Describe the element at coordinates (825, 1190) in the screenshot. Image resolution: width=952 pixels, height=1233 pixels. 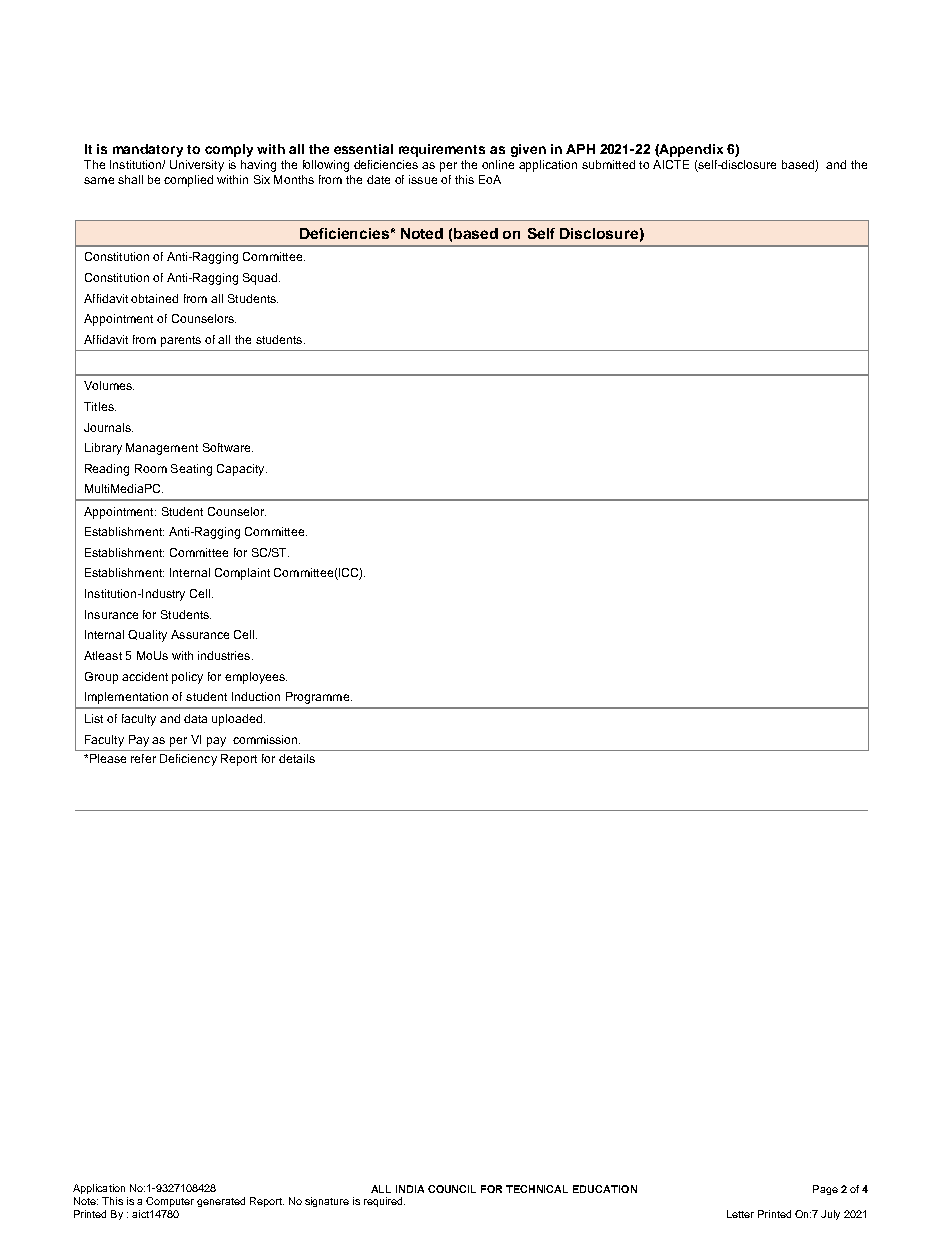
I see `Page` at that location.
